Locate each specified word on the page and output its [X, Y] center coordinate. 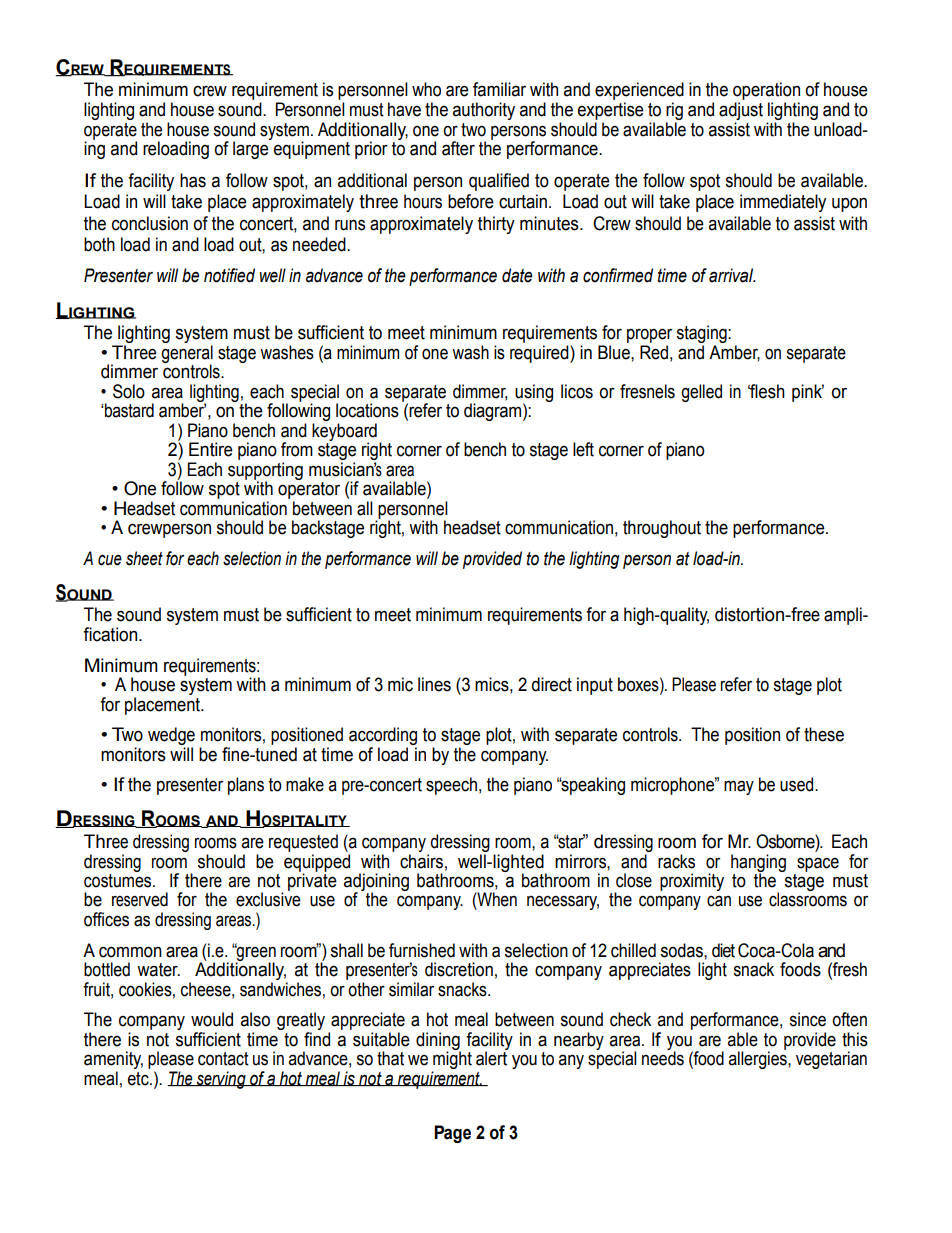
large [252, 149]
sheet [144, 558]
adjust [741, 112]
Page [452, 1134]
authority [484, 111]
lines [434, 684]
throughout [662, 529]
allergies [759, 1059]
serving [221, 1080]
